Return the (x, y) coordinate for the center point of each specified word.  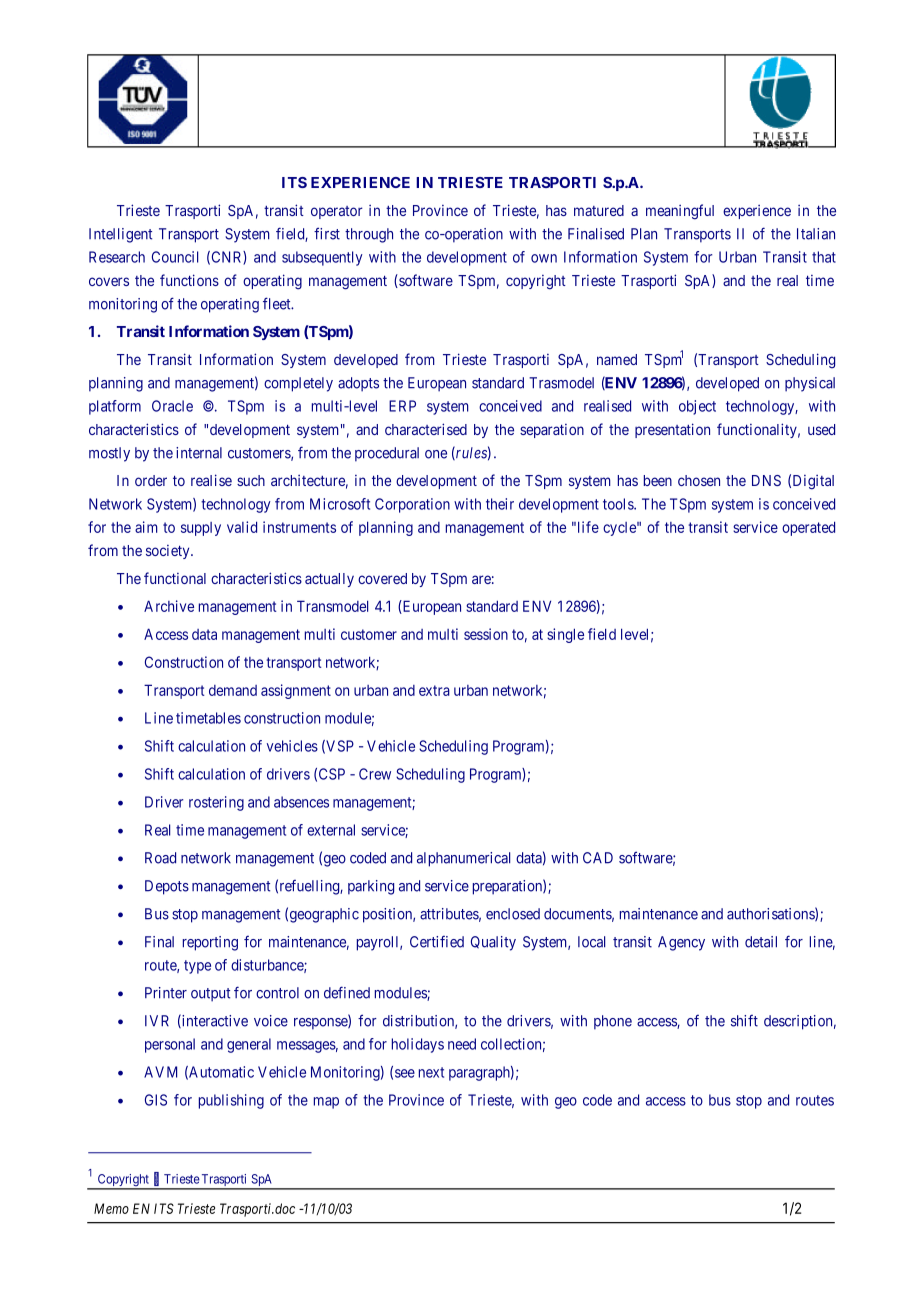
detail (761, 942)
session (486, 634)
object (697, 407)
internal (199, 453)
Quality (493, 943)
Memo (111, 1208)
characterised (426, 429)
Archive (169, 606)
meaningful (680, 212)
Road (160, 858)
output (210, 995)
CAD (598, 858)
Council (175, 257)
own (544, 258)
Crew (375, 774)
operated (808, 528)
